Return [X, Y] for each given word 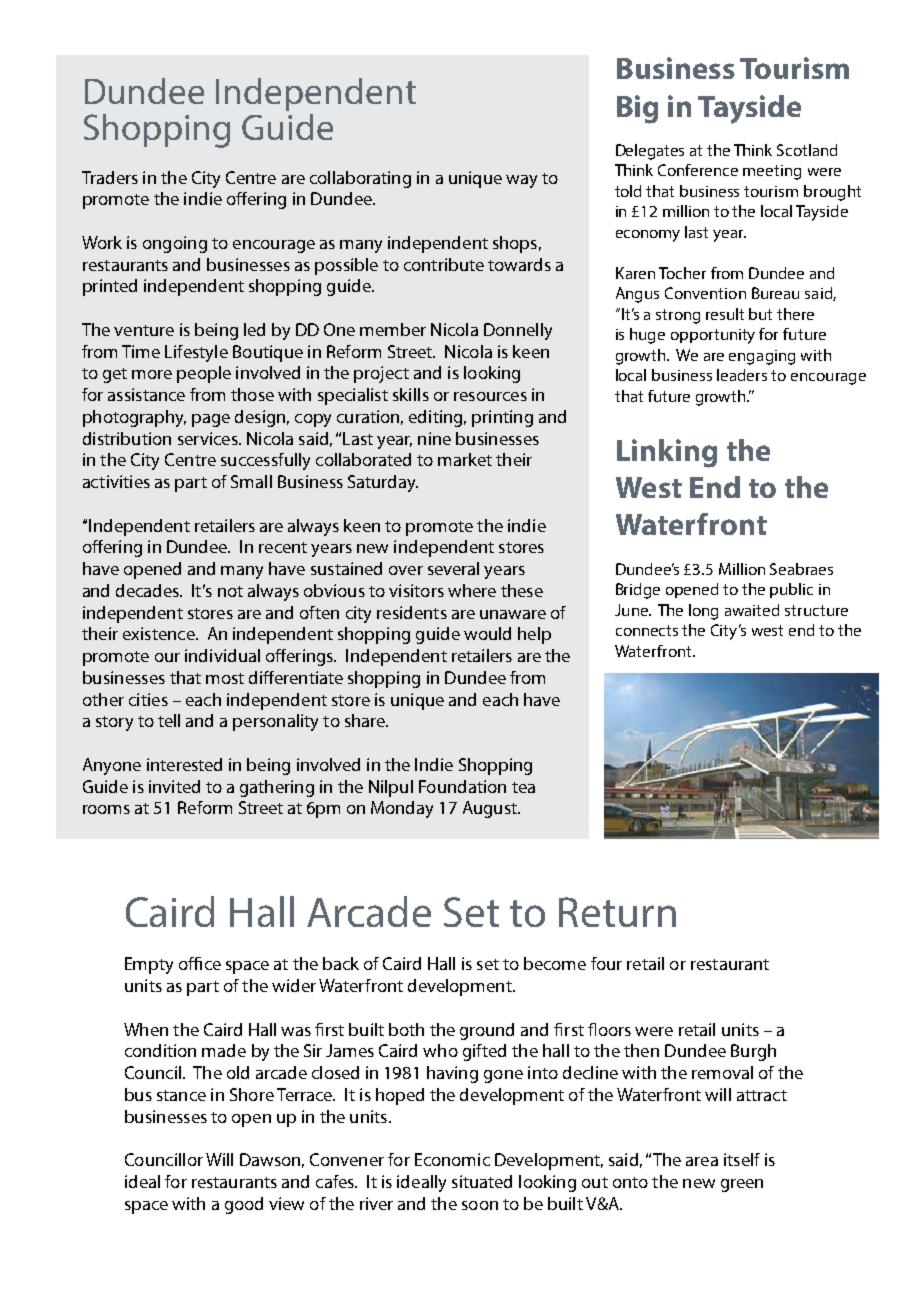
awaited [752, 610]
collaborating [360, 179]
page [211, 420]
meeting [772, 172]
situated [482, 1181]
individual [222, 655]
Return [617, 912]
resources [490, 396]
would [487, 633]
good [244, 1205]
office [200, 963]
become [555, 963]
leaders [742, 375]
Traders [110, 177]
